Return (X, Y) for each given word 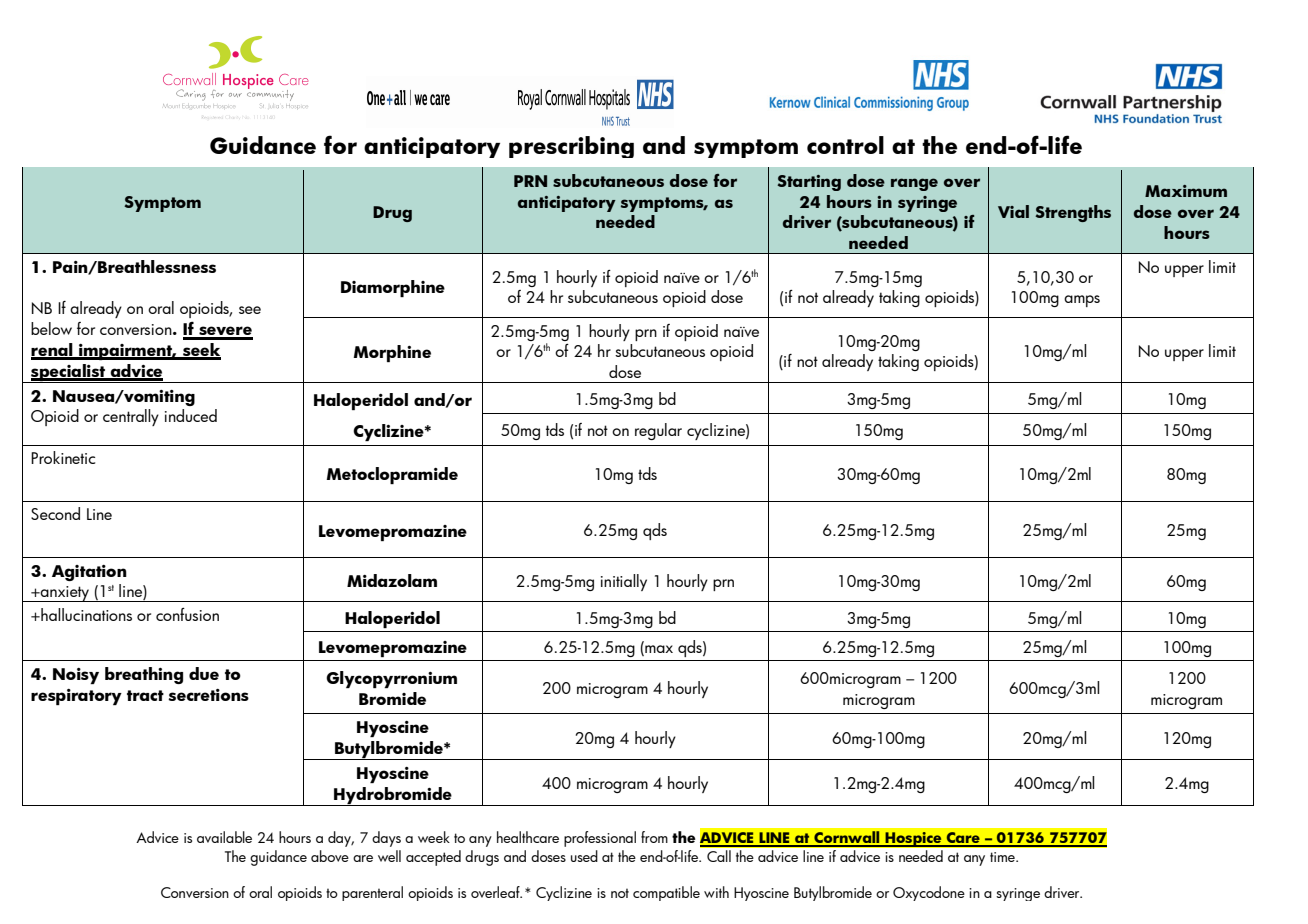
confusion (187, 614)
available (224, 837)
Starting (809, 183)
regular (658, 431)
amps (1082, 301)
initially (624, 582)
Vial (1013, 211)
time (1003, 857)
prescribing (571, 147)
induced (191, 415)
